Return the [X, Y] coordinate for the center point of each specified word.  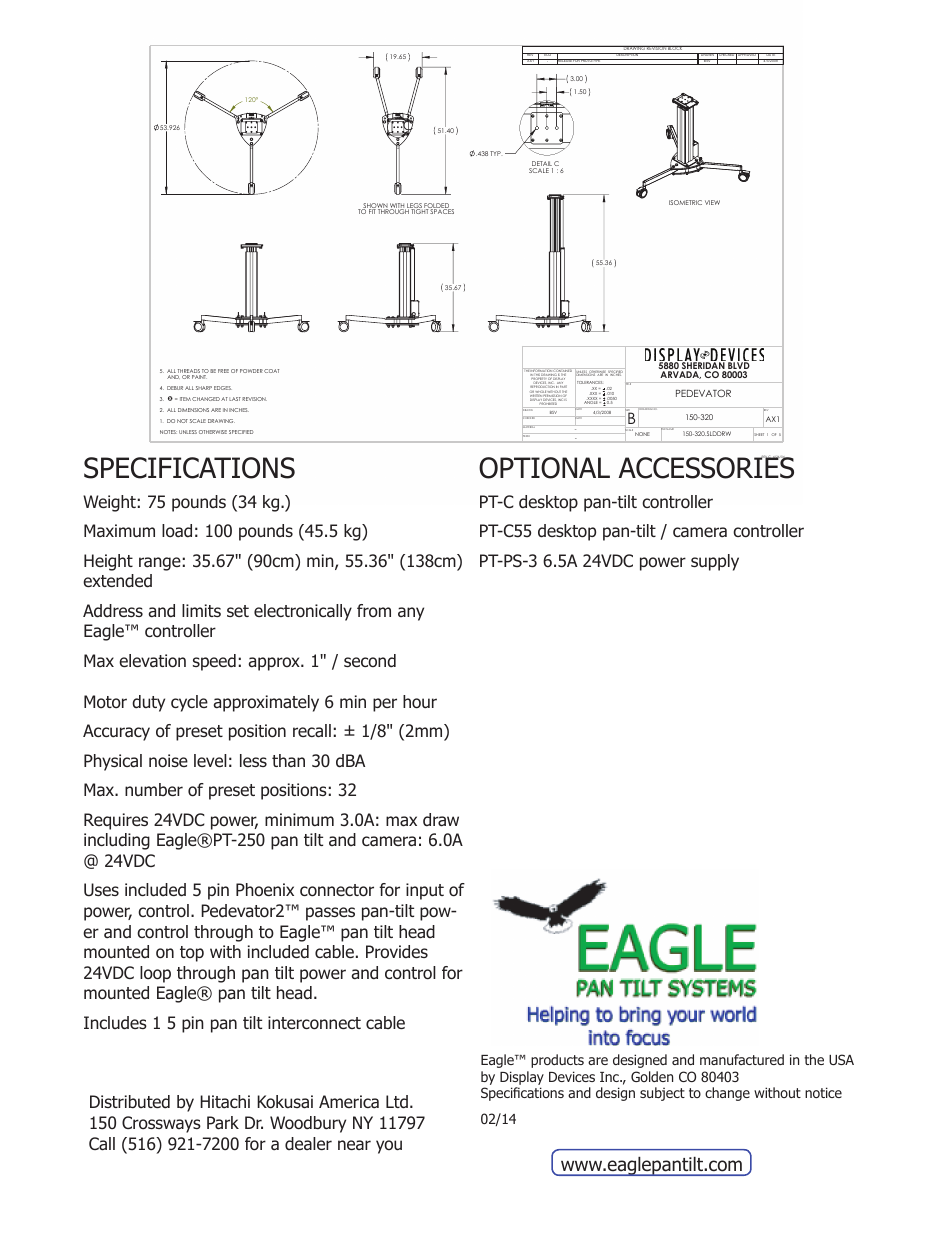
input [425, 891]
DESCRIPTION [627, 54]
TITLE [629, 384]
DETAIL [541, 165]
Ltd [397, 1102]
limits [201, 610]
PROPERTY [538, 380]
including [117, 841]
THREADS [188, 372]
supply [715, 562]
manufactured [742, 1059]
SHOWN [375, 207]
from [374, 611]
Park [223, 1123]
